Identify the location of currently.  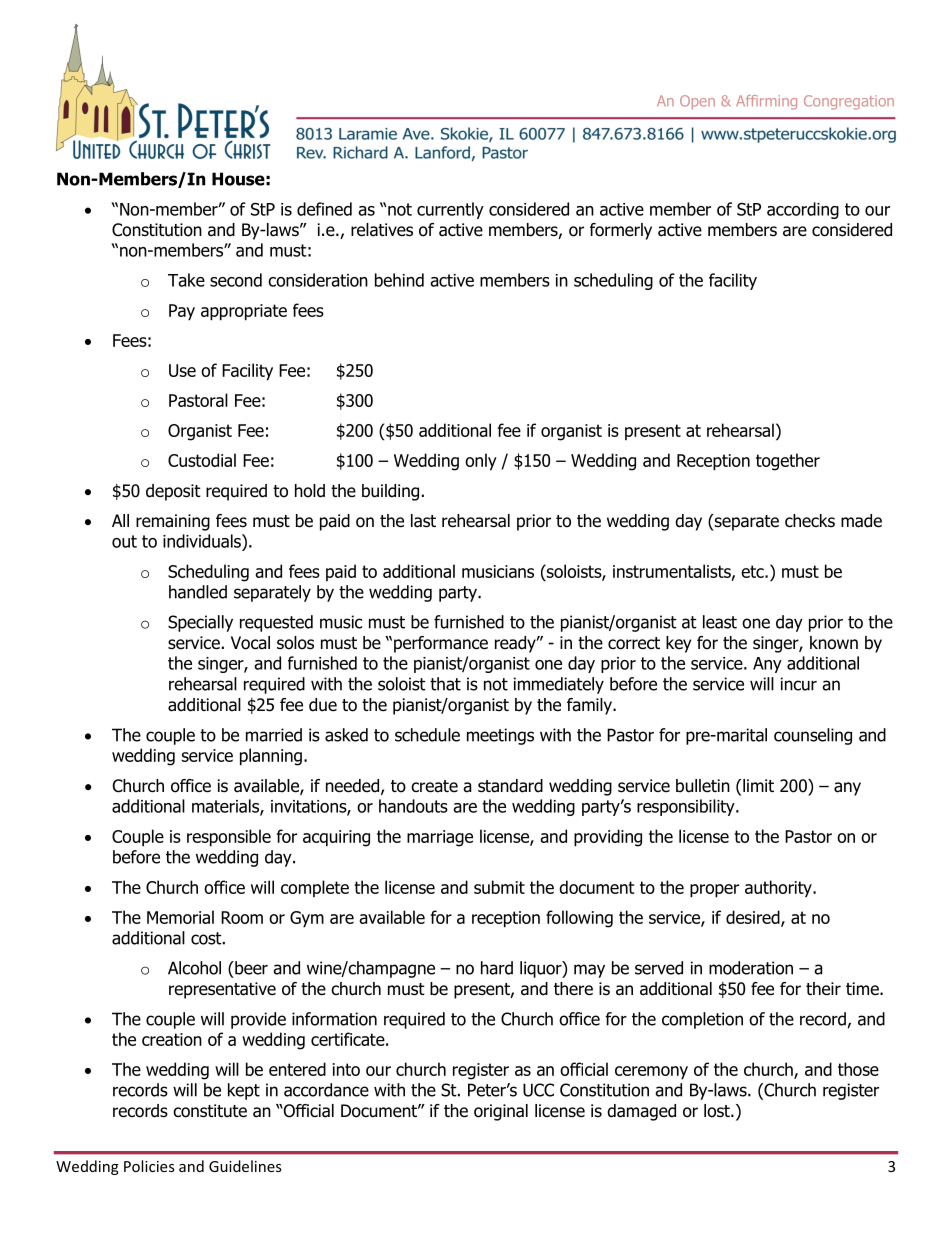
(450, 210).
